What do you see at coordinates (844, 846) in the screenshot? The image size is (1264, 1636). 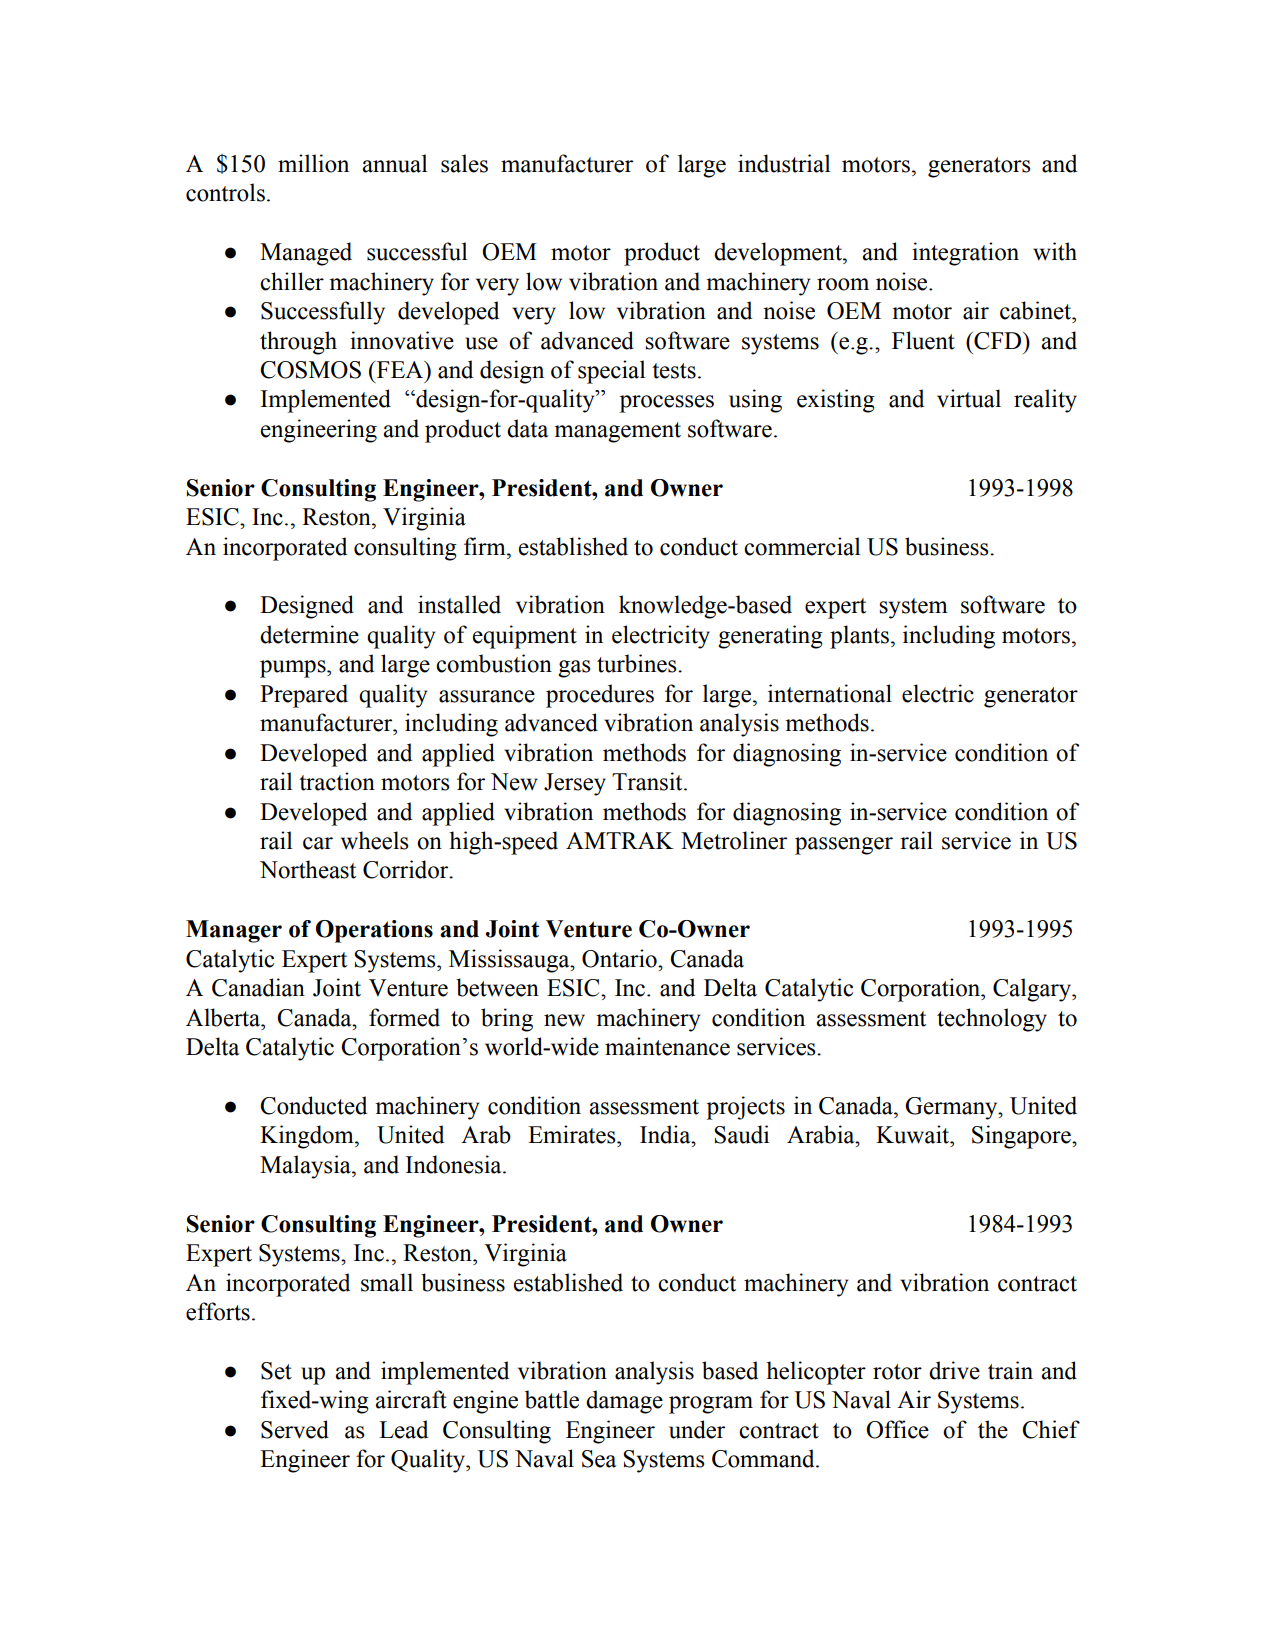 I see `passenger` at bounding box center [844, 846].
